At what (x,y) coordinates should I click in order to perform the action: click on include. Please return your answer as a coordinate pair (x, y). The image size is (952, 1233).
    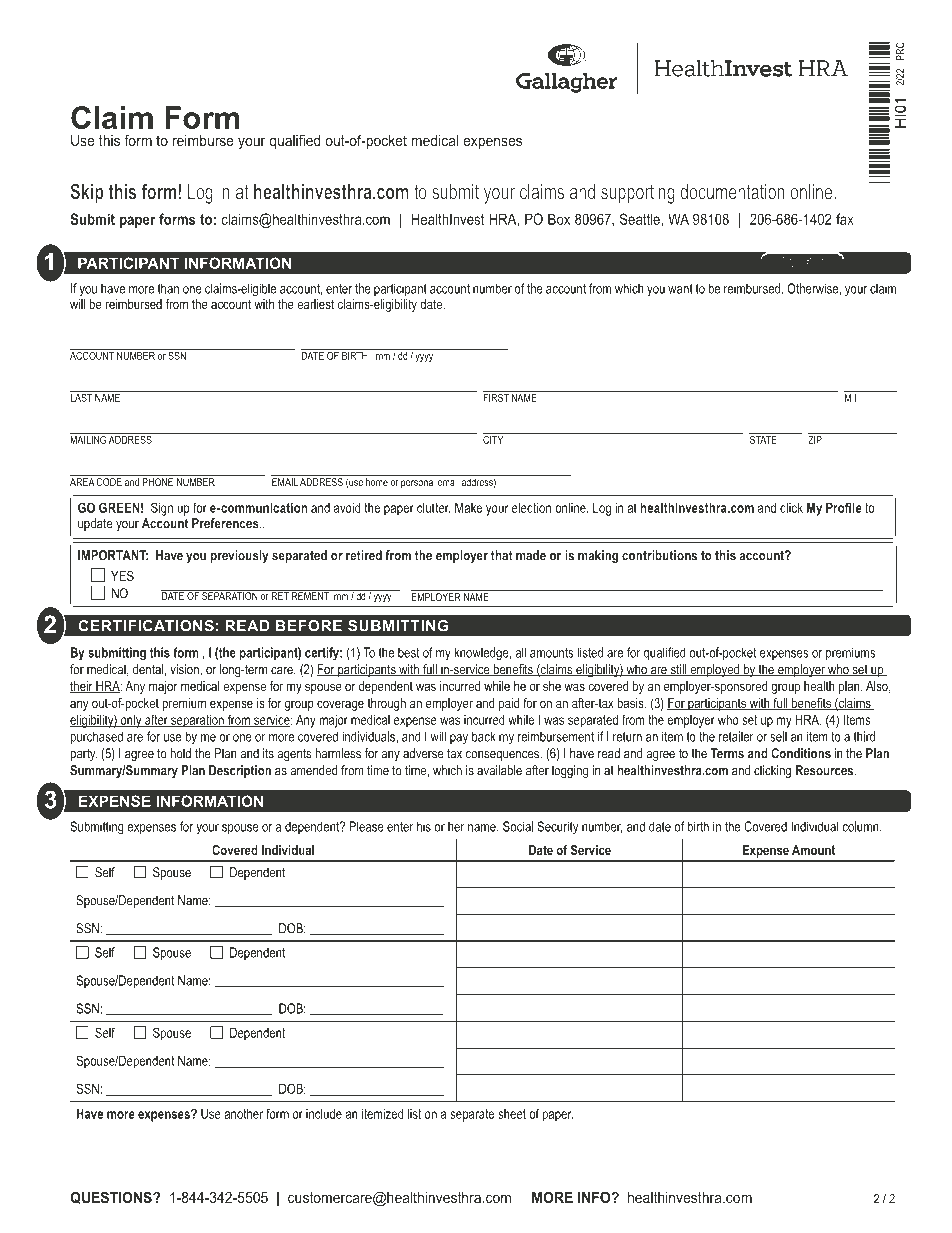
    Looking at the image, I should click on (324, 1113).
